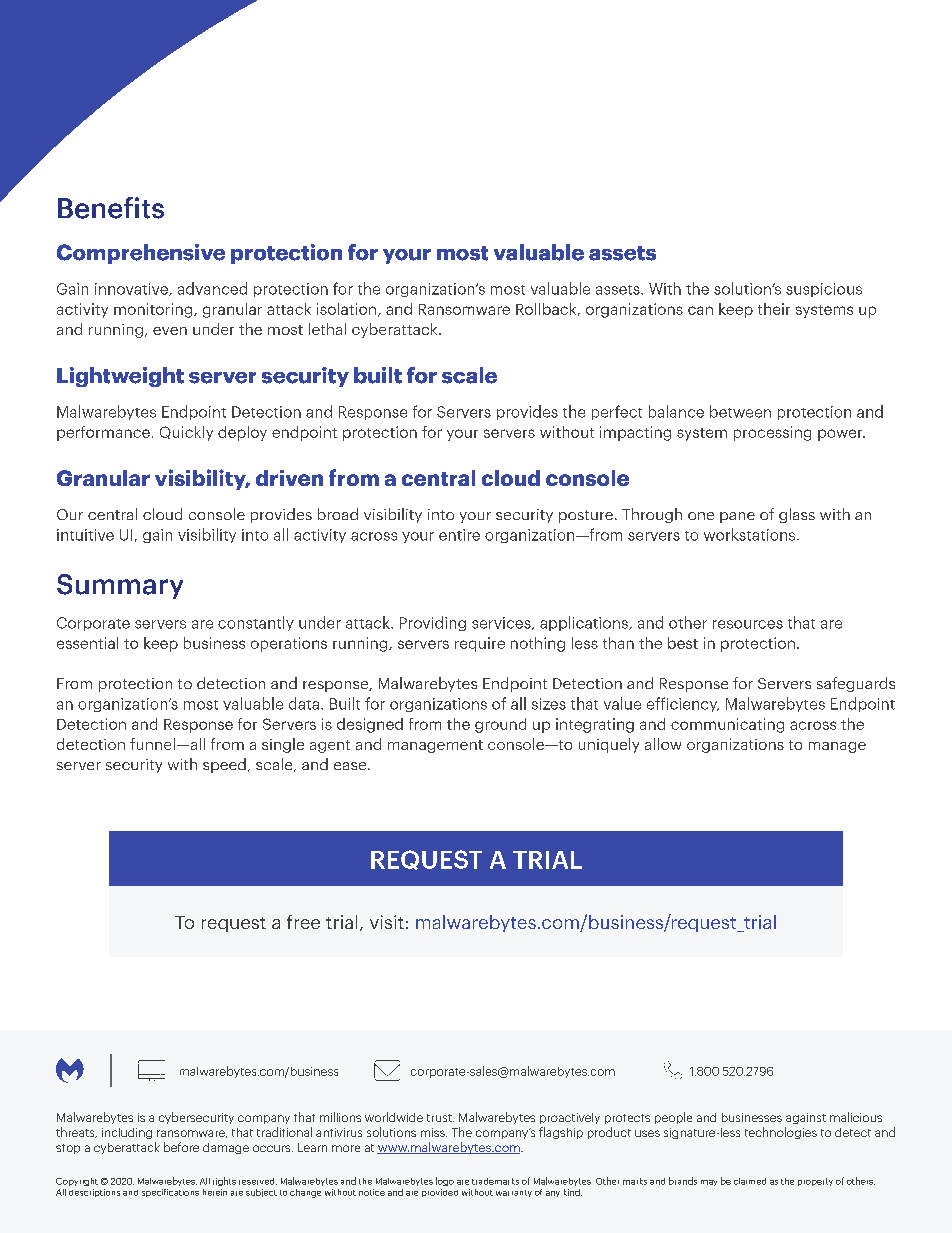 The image size is (952, 1233). What do you see at coordinates (346, 309) in the screenshot?
I see `isolation` at bounding box center [346, 309].
